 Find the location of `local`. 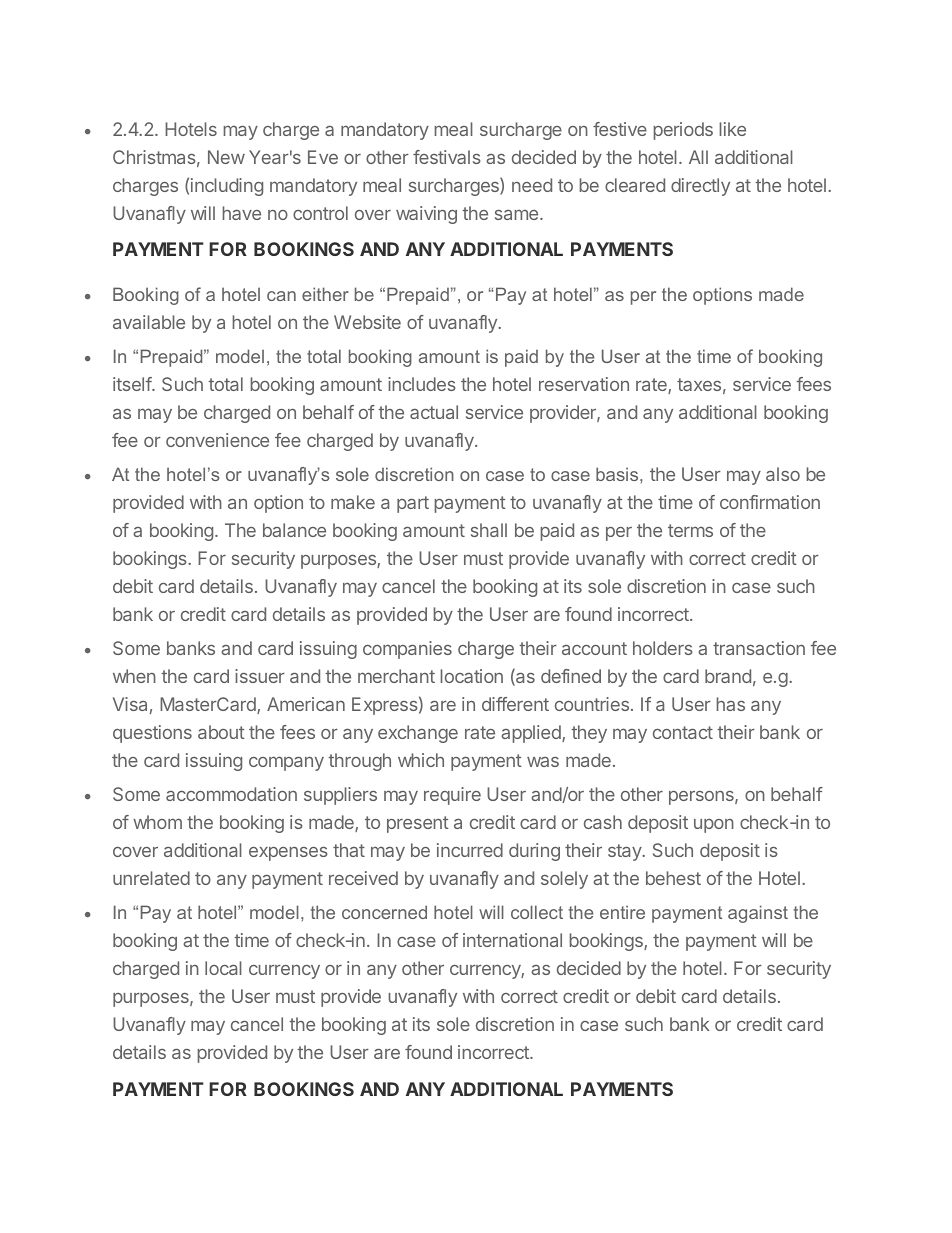

local is located at coordinates (223, 968).
